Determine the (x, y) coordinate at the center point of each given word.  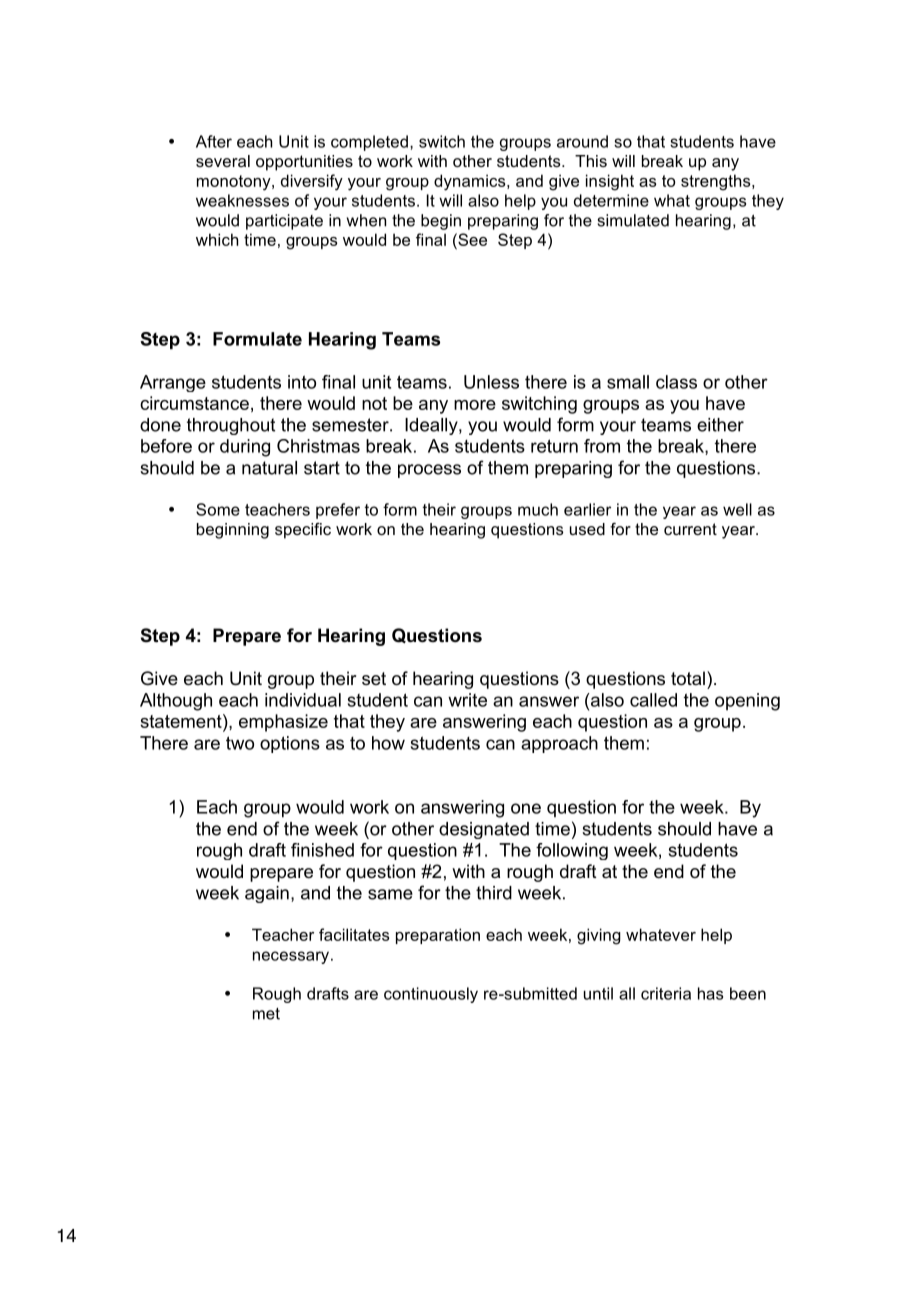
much (538, 509)
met (266, 1014)
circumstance (194, 403)
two (240, 743)
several (223, 161)
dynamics (471, 182)
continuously (431, 995)
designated (484, 830)
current (690, 529)
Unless (491, 382)
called (653, 700)
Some (218, 509)
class (676, 382)
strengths (717, 182)
